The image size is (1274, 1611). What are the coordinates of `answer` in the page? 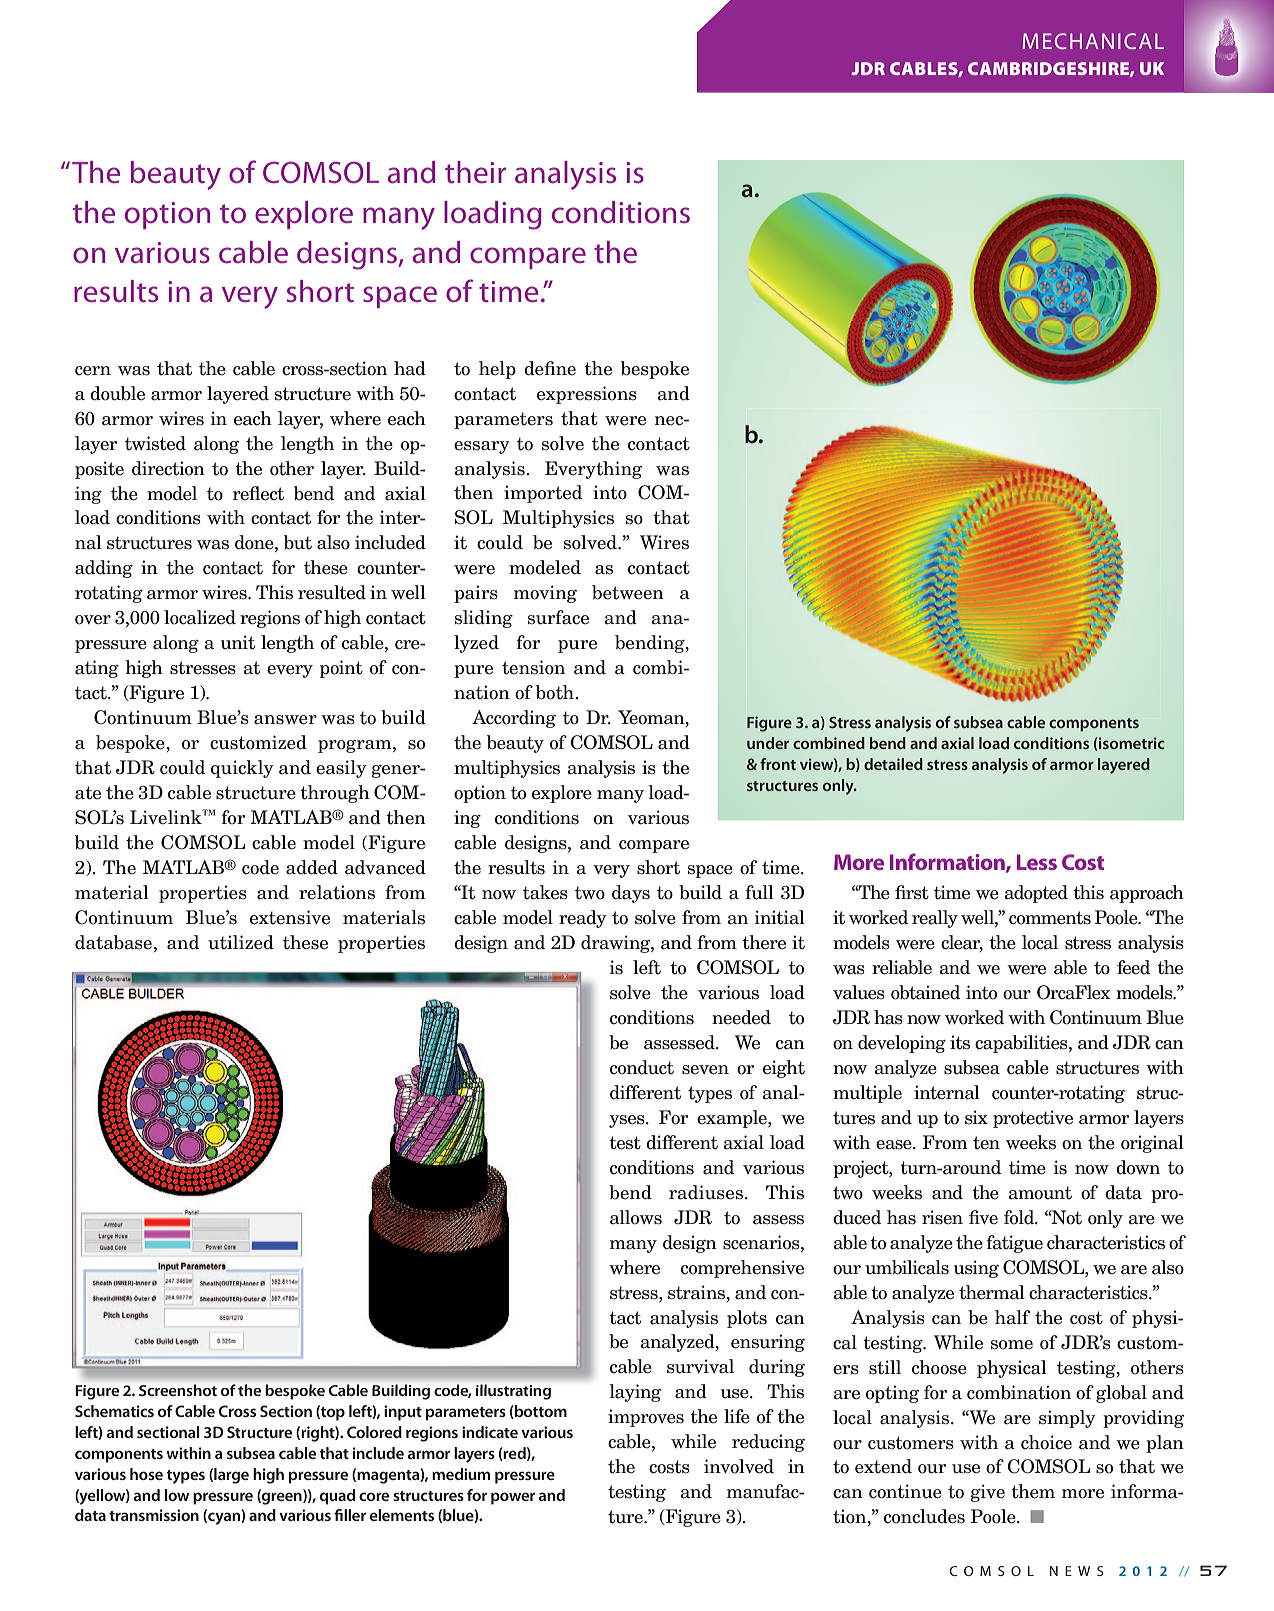 It's located at (285, 720).
